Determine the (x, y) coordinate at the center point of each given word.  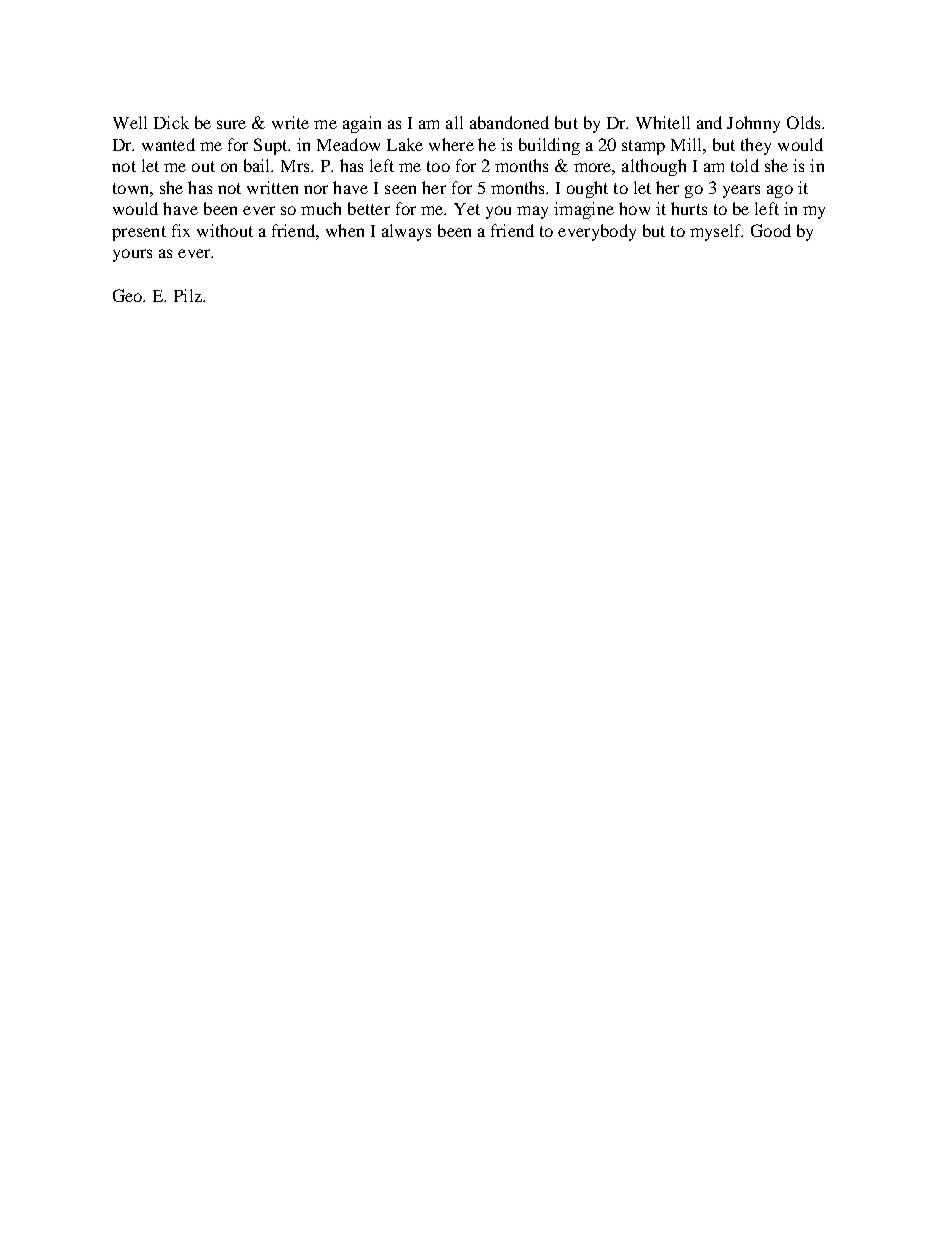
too (438, 166)
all (454, 122)
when (345, 230)
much (321, 208)
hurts (689, 208)
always (406, 232)
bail (258, 165)
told (745, 165)
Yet (467, 209)
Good (771, 230)
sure (231, 124)
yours (132, 255)
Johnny (753, 124)
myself (716, 232)
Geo (129, 295)
